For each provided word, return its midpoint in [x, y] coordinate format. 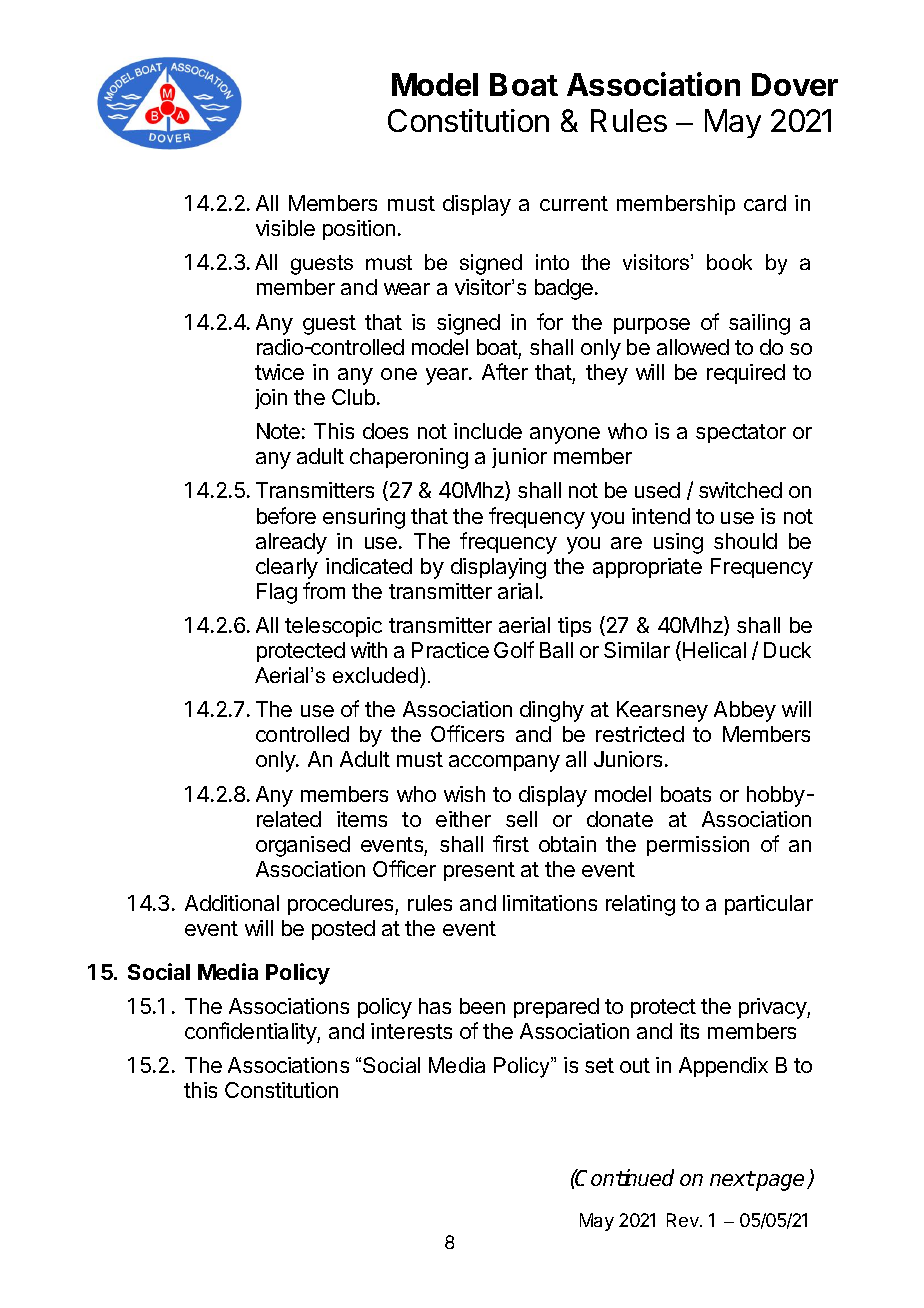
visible [285, 228]
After [505, 371]
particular [769, 905]
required [746, 374]
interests [411, 1031]
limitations [550, 903]
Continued [624, 1177]
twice [279, 372]
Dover [795, 84]
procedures [342, 905]
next [732, 1178]
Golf [514, 649]
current [574, 203]
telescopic [333, 627]
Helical [714, 650]
